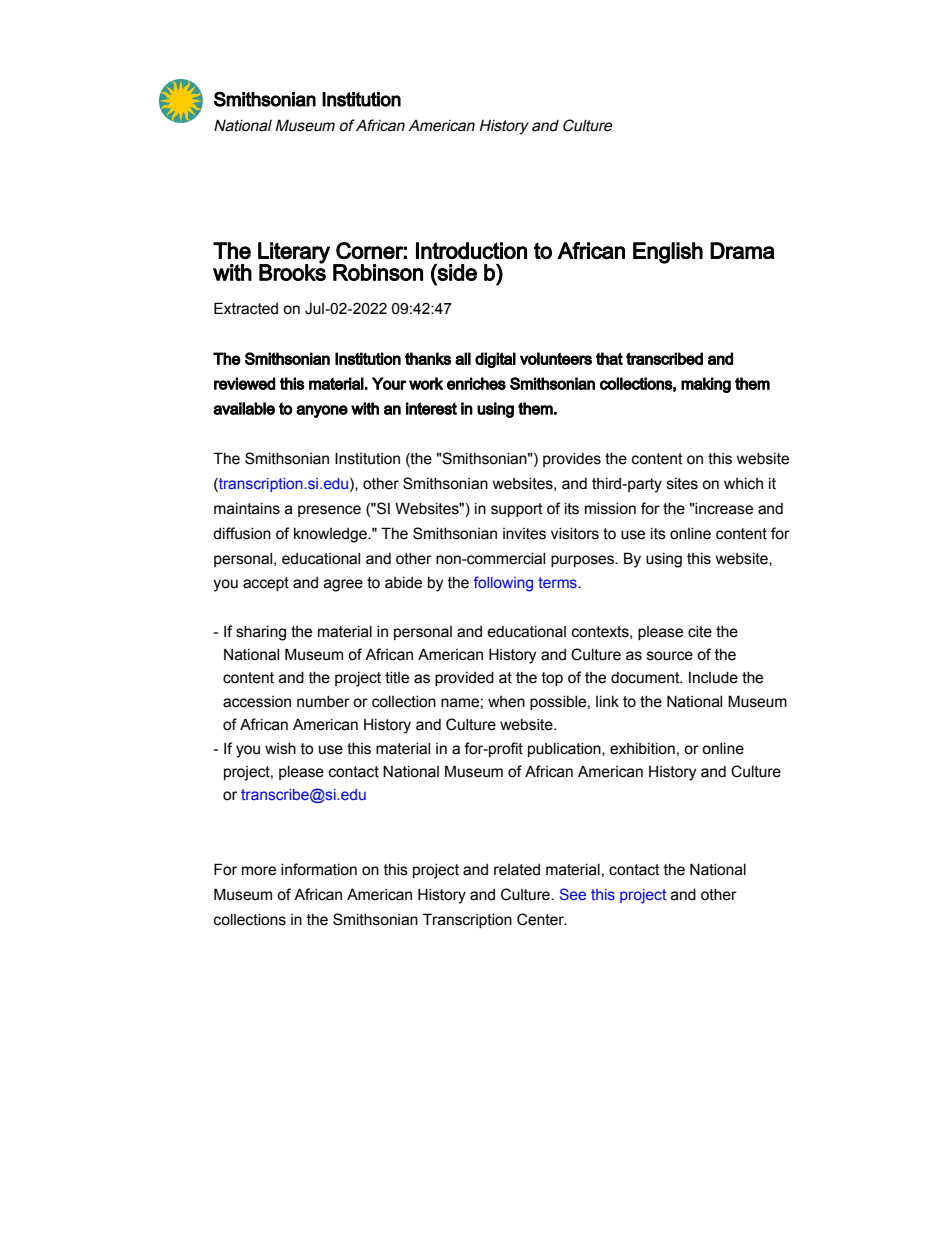 The height and width of the page is (1233, 952). What do you see at coordinates (713, 678) in the page?
I see `Include` at bounding box center [713, 678].
